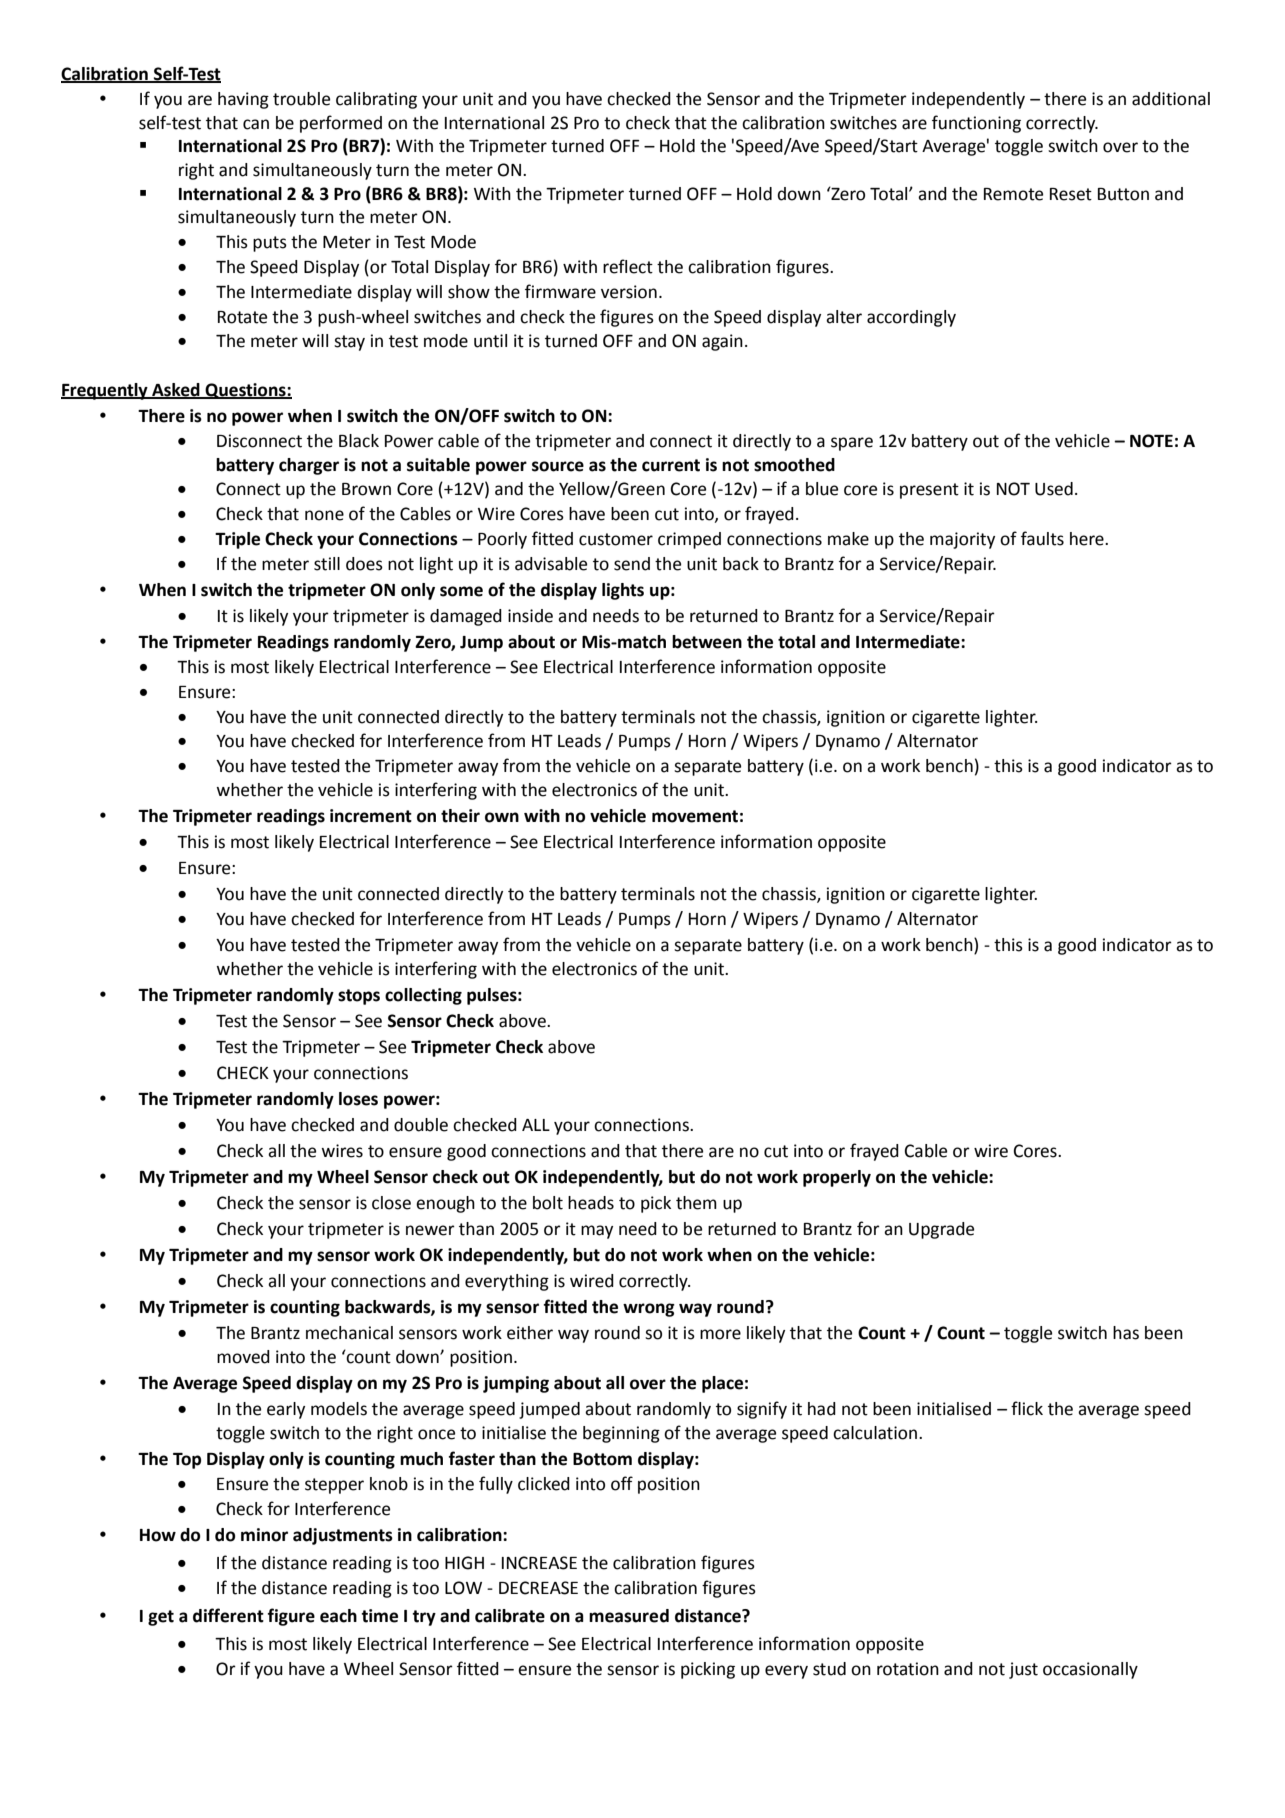  What do you see at coordinates (228, 1615) in the screenshot?
I see `different` at bounding box center [228, 1615].
